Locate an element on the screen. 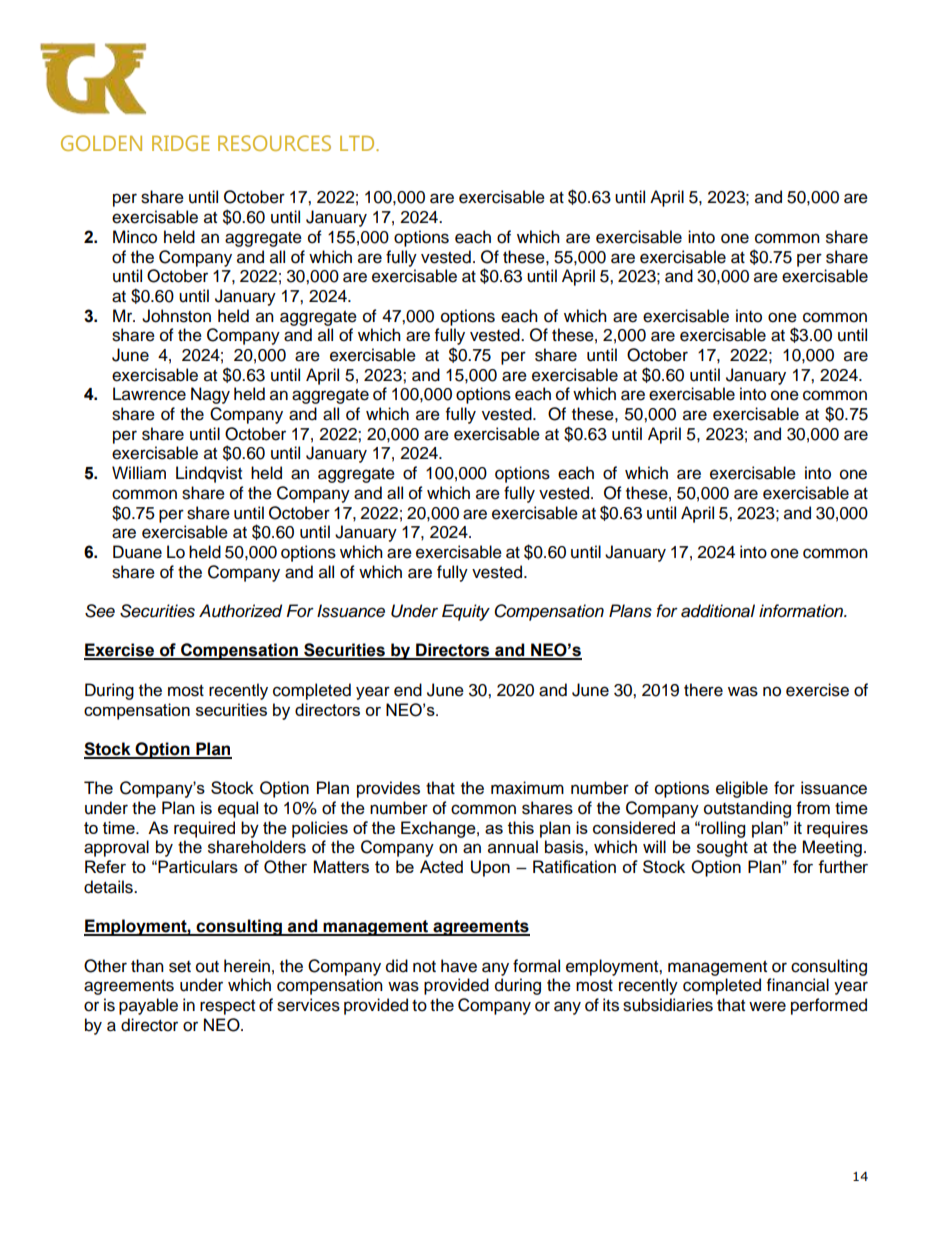 Image resolution: width=952 pixels, height=1233 pixels. set is located at coordinates (180, 967).
